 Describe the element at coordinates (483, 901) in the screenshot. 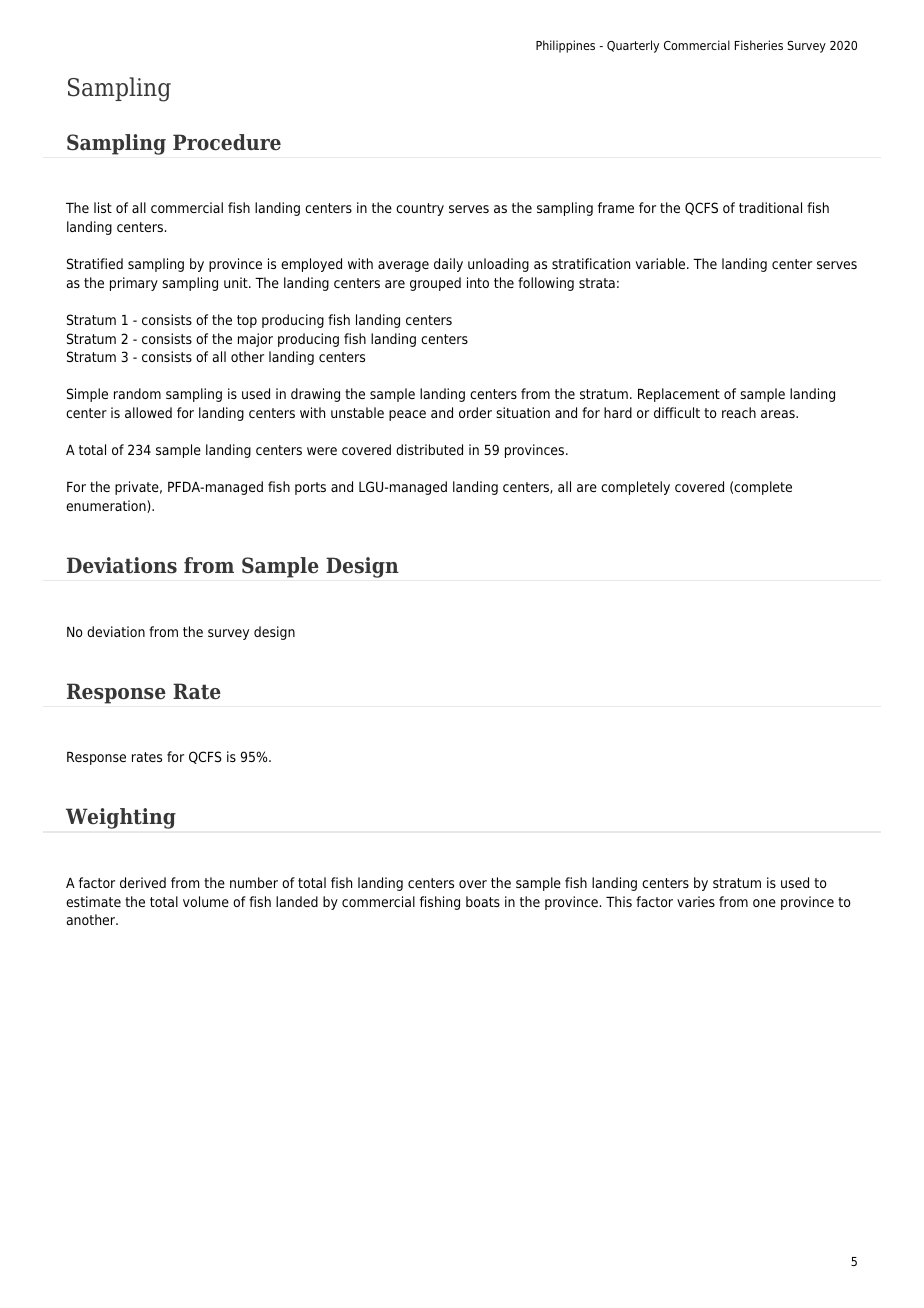

I see `boats` at that location.
